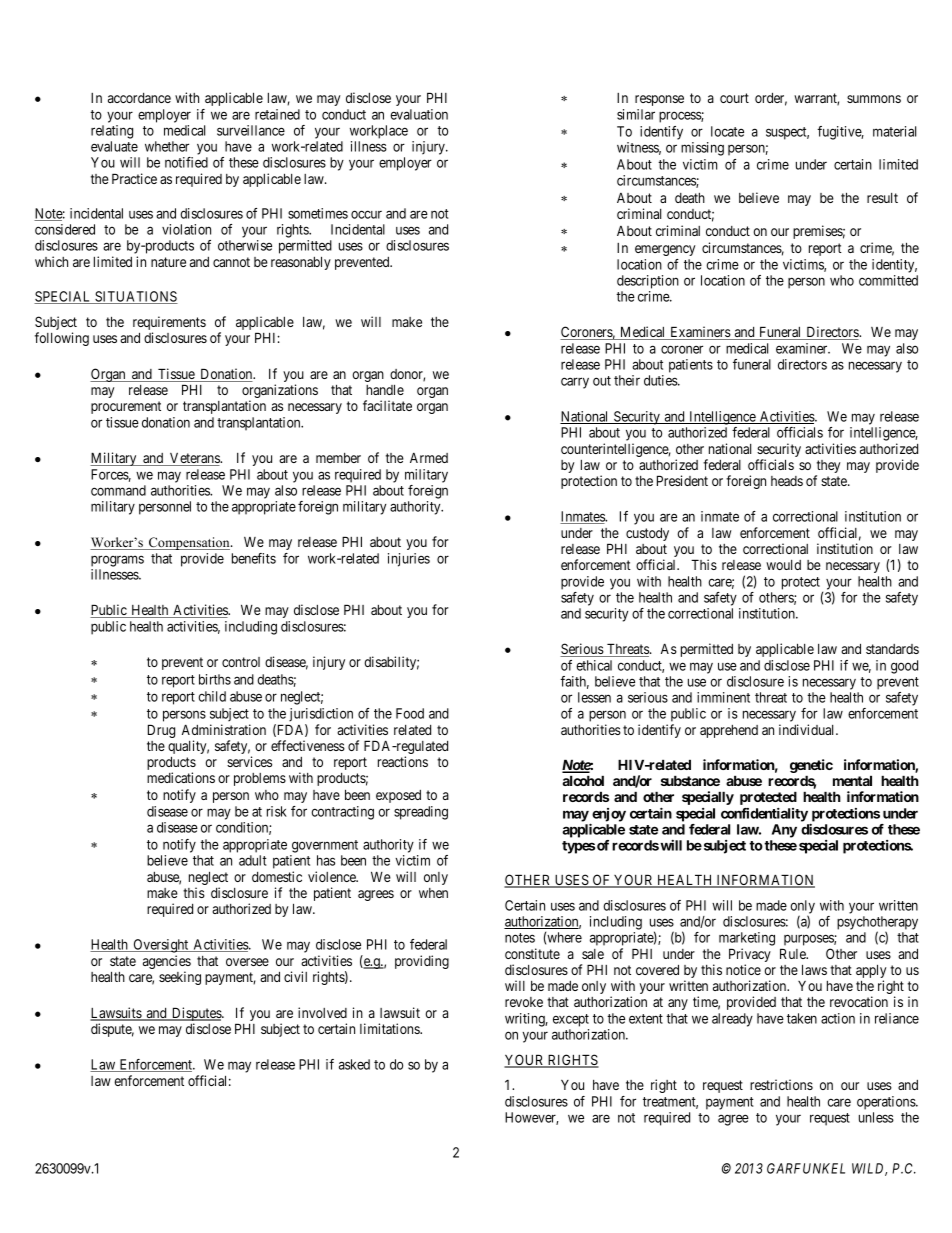 This screenshot has width=952, height=1233. I want to click on when, so click(433, 893).
